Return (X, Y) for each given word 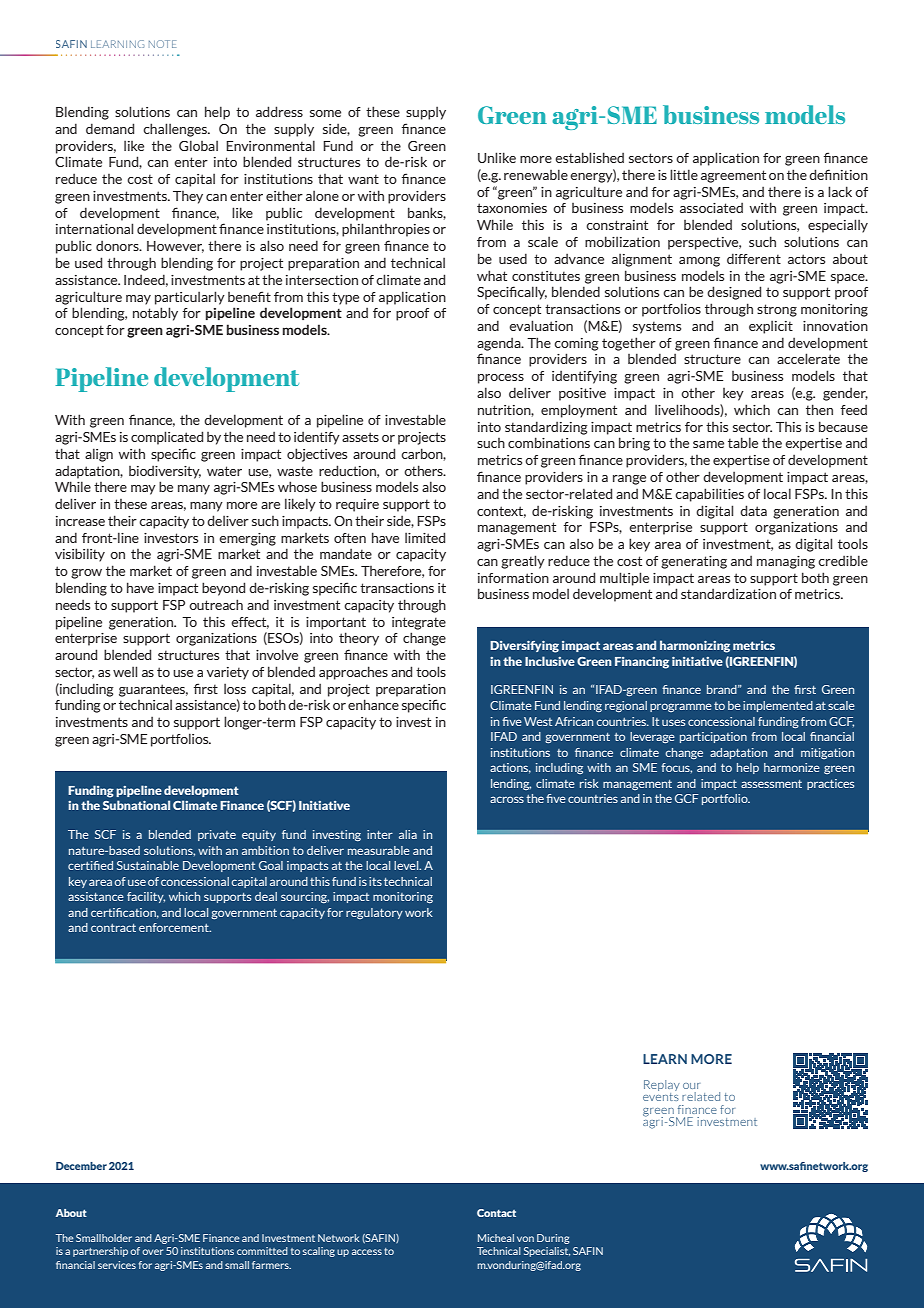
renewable (536, 174)
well (125, 671)
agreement (733, 176)
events (661, 1097)
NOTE (162, 44)
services (117, 1265)
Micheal (496, 1238)
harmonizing (695, 646)
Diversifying (524, 647)
